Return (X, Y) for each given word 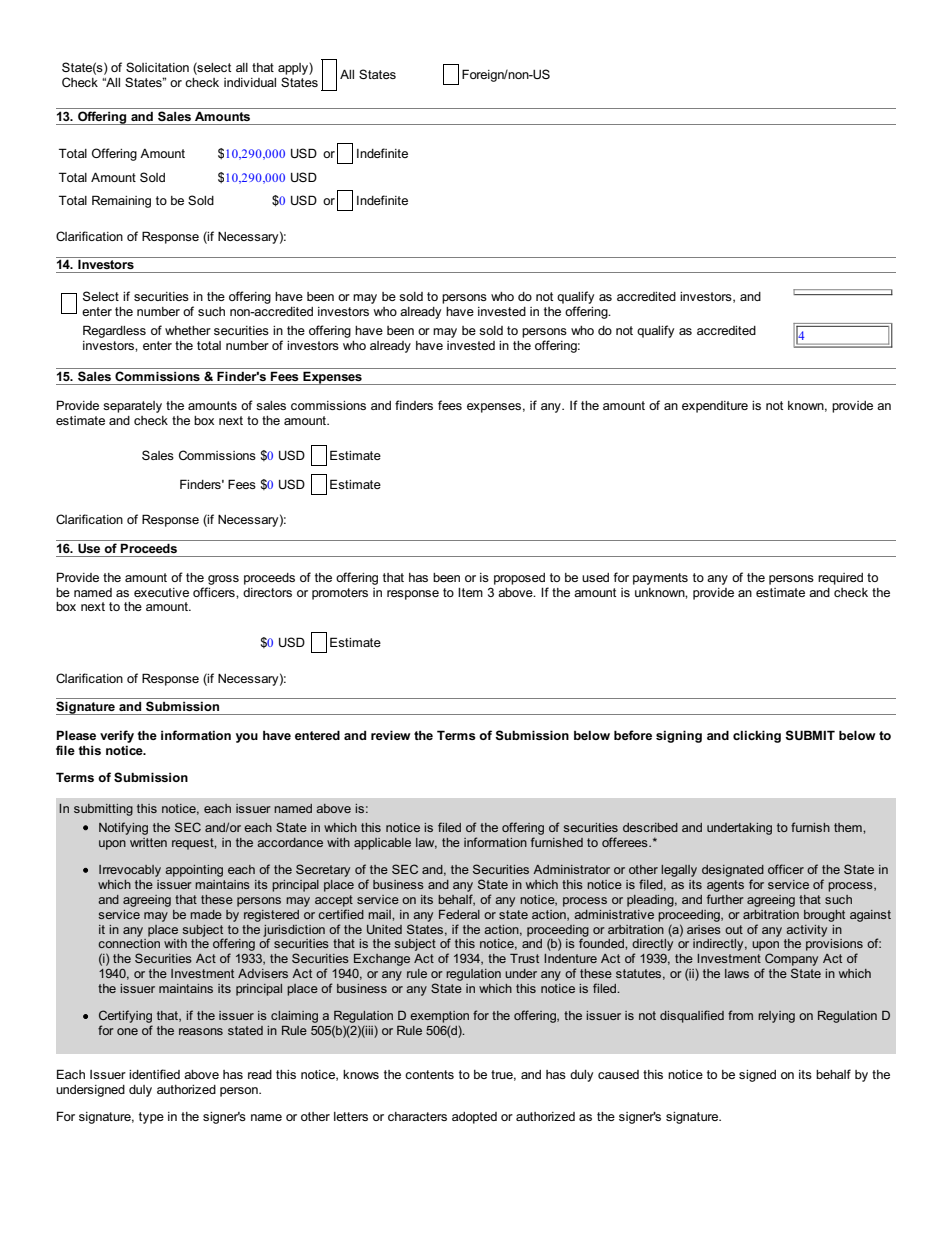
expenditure (715, 407)
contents (429, 1074)
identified (154, 1074)
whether (188, 330)
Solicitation (157, 67)
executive (161, 592)
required (840, 579)
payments (660, 579)
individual (250, 82)
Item (470, 592)
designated (733, 871)
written (148, 842)
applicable (382, 844)
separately (132, 407)
